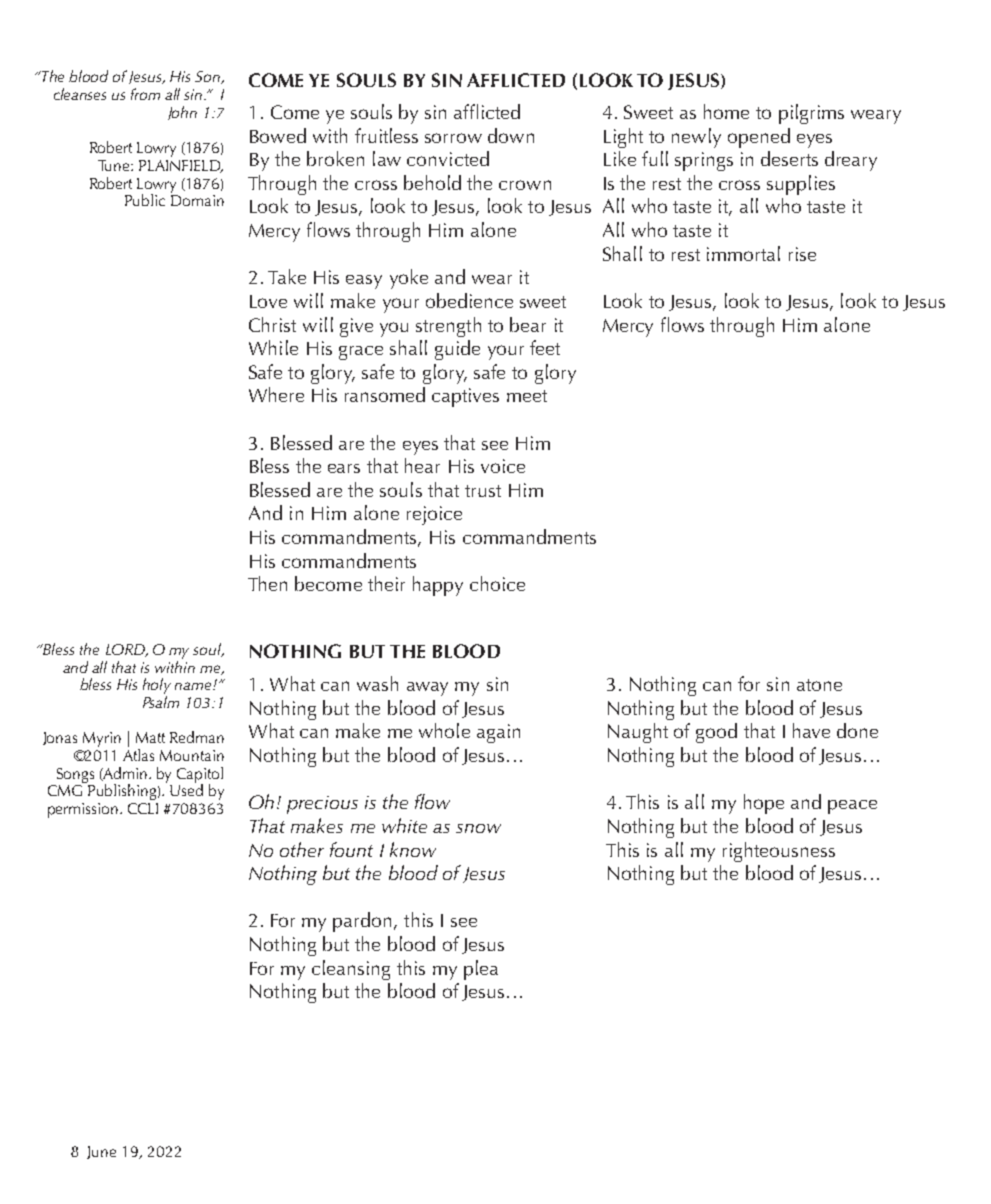 This screenshot has height=1204, width=991. What do you see at coordinates (434, 515) in the screenshot?
I see `rejoice` at bounding box center [434, 515].
